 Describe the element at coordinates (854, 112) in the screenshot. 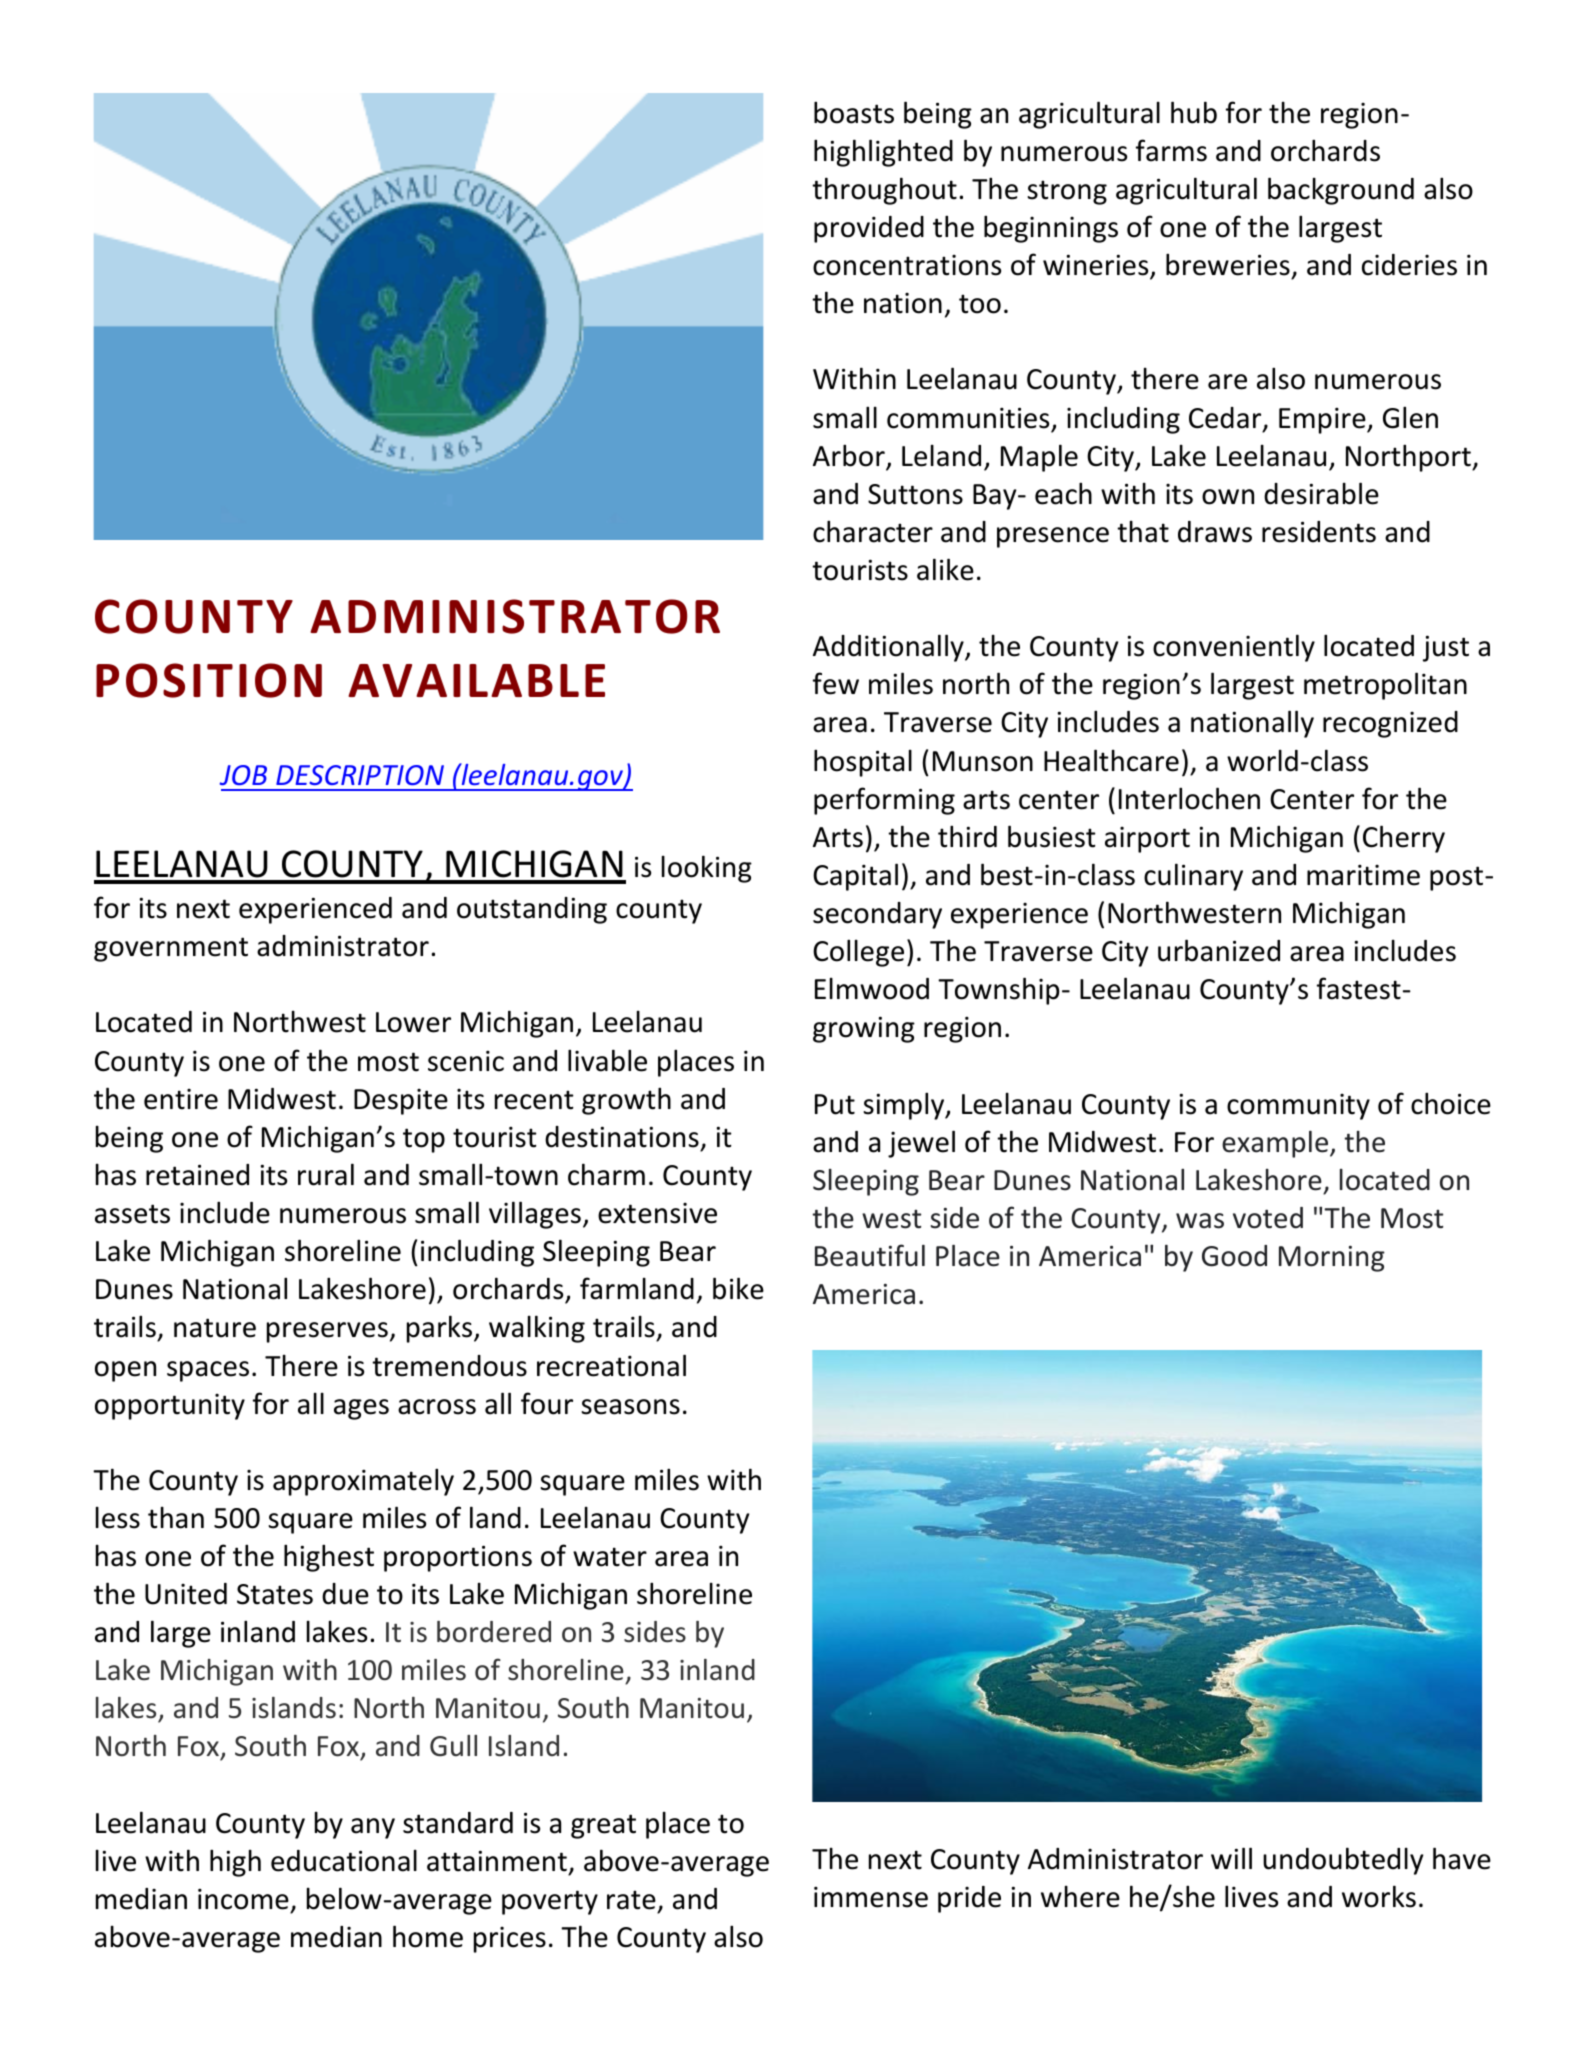

I see `boasts` at that location.
